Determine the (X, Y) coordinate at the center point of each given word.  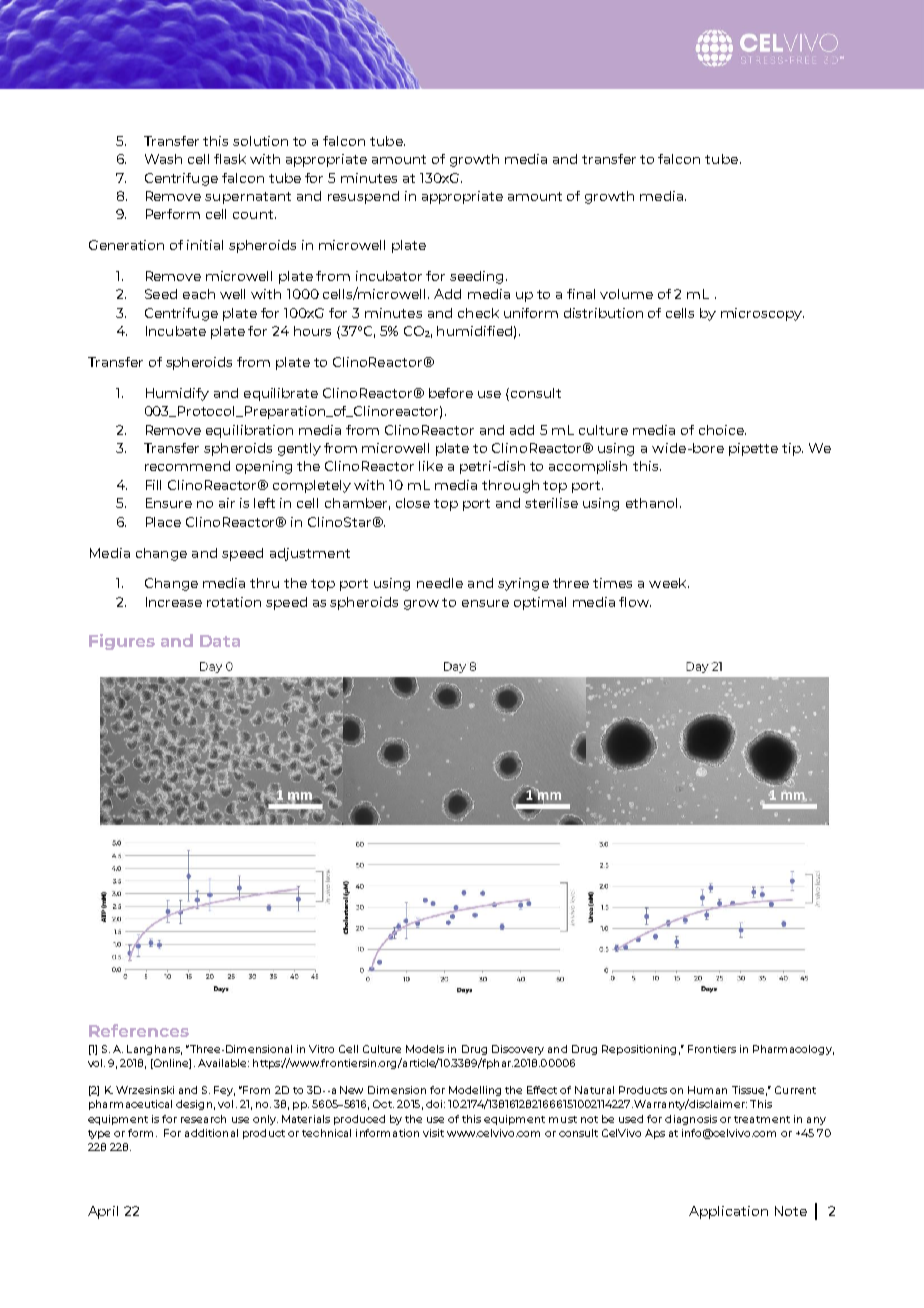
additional (211, 1133)
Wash (163, 159)
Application (728, 1212)
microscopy (762, 314)
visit (433, 1133)
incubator (389, 276)
